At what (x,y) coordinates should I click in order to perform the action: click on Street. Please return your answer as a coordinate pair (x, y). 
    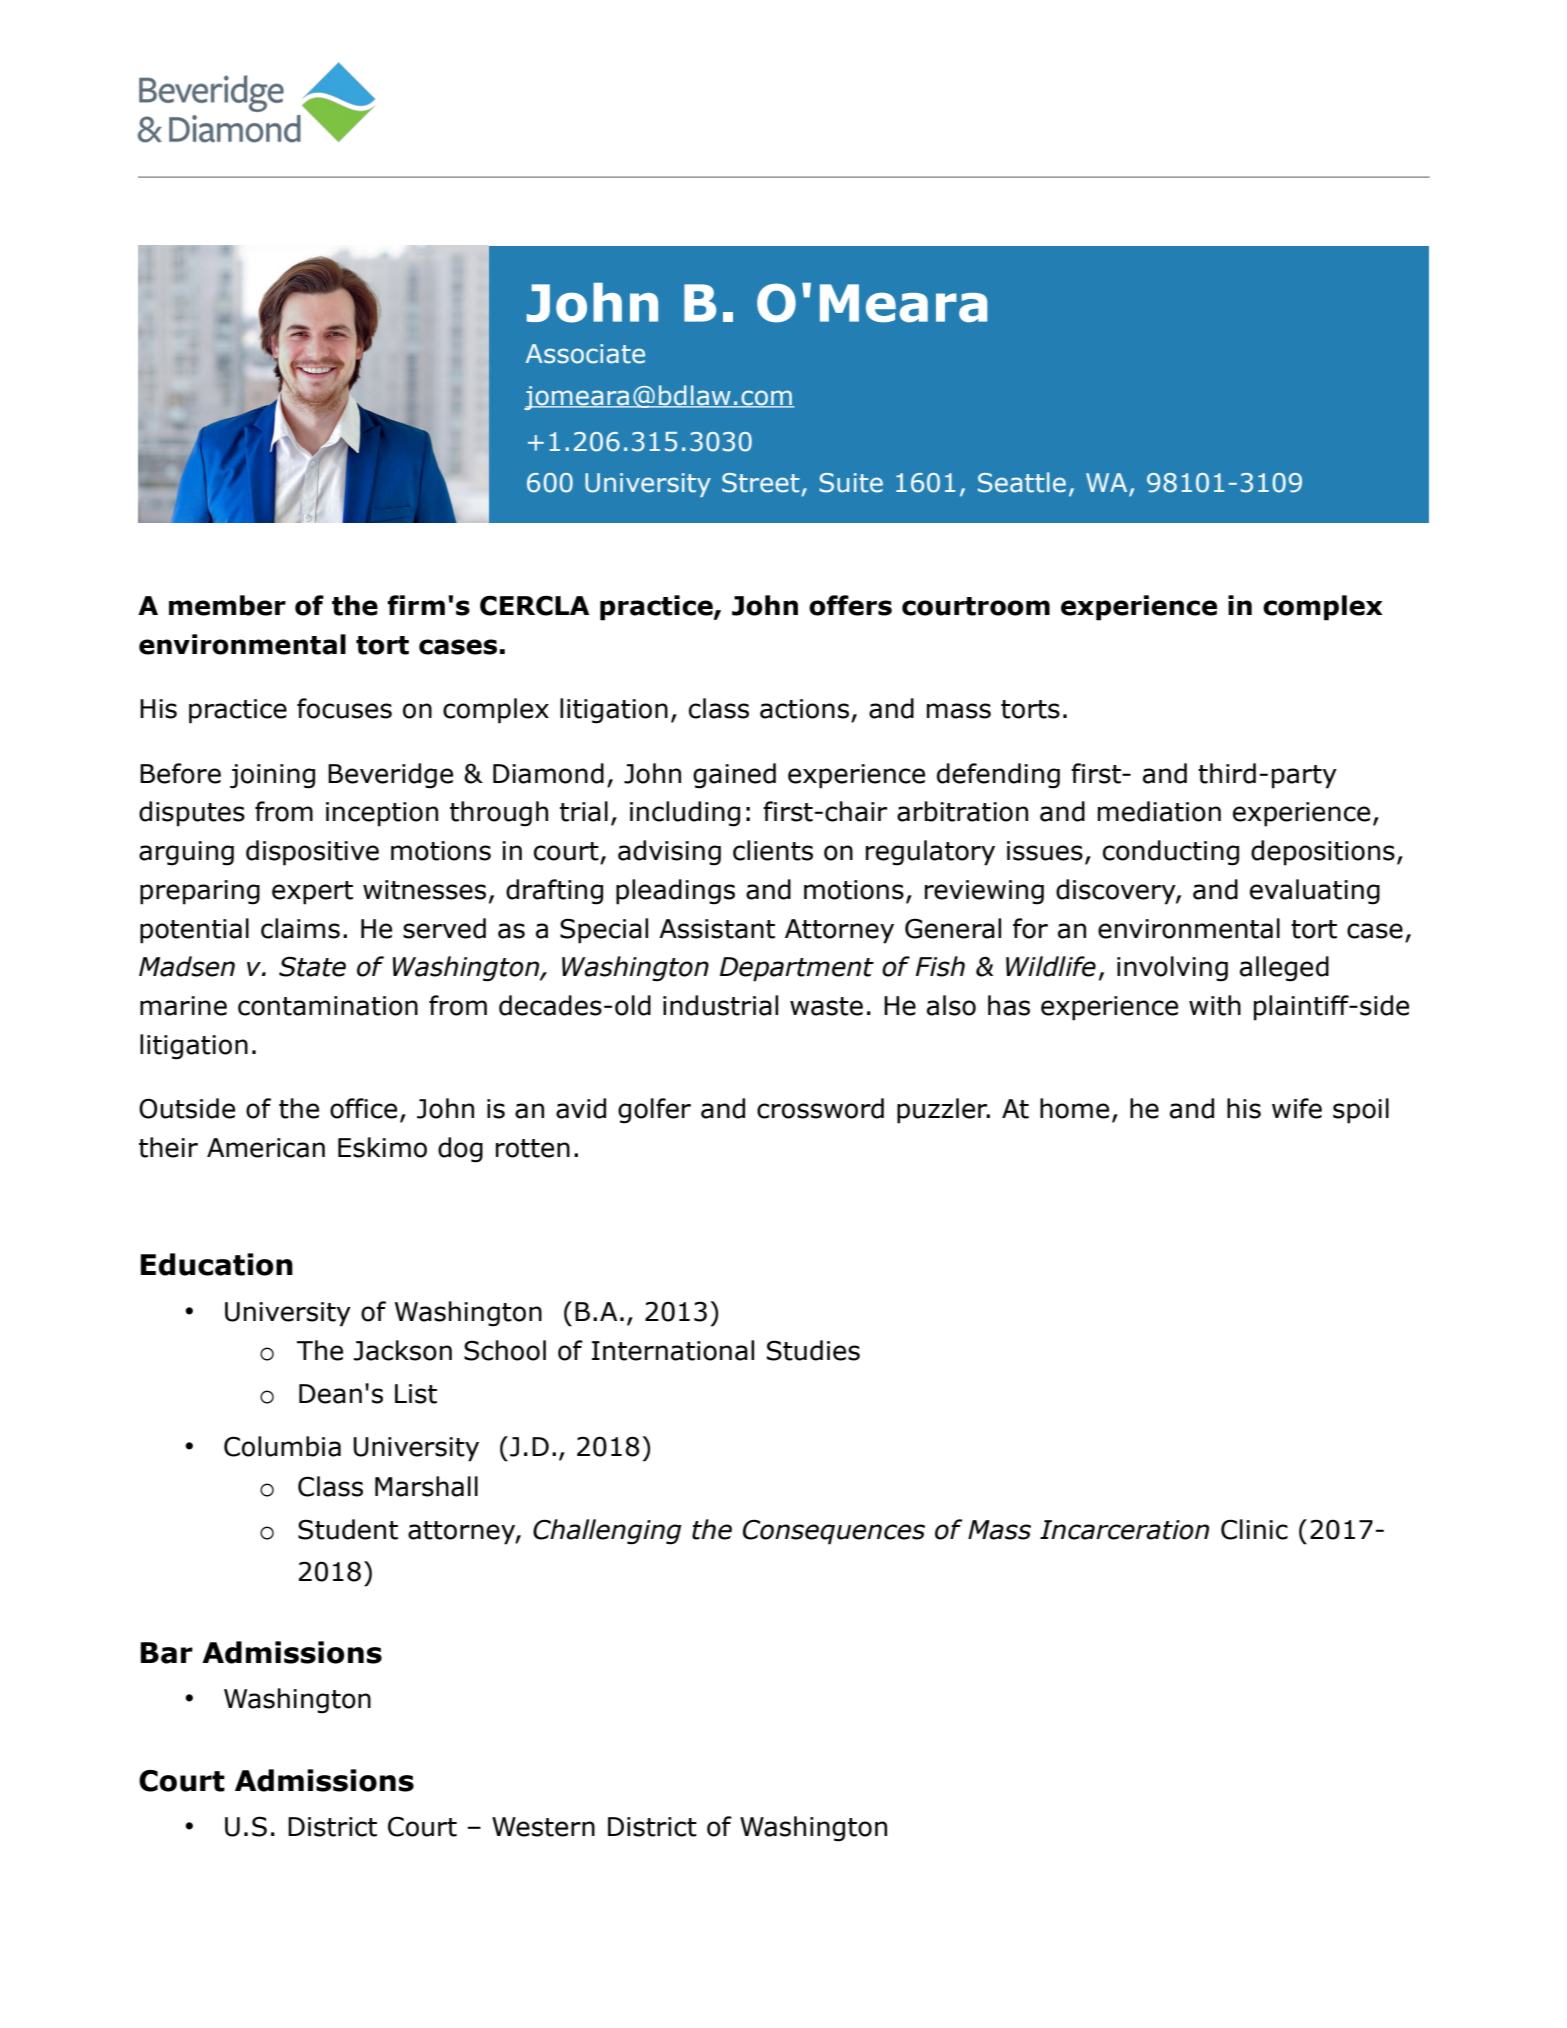
    Looking at the image, I should click on (760, 483).
